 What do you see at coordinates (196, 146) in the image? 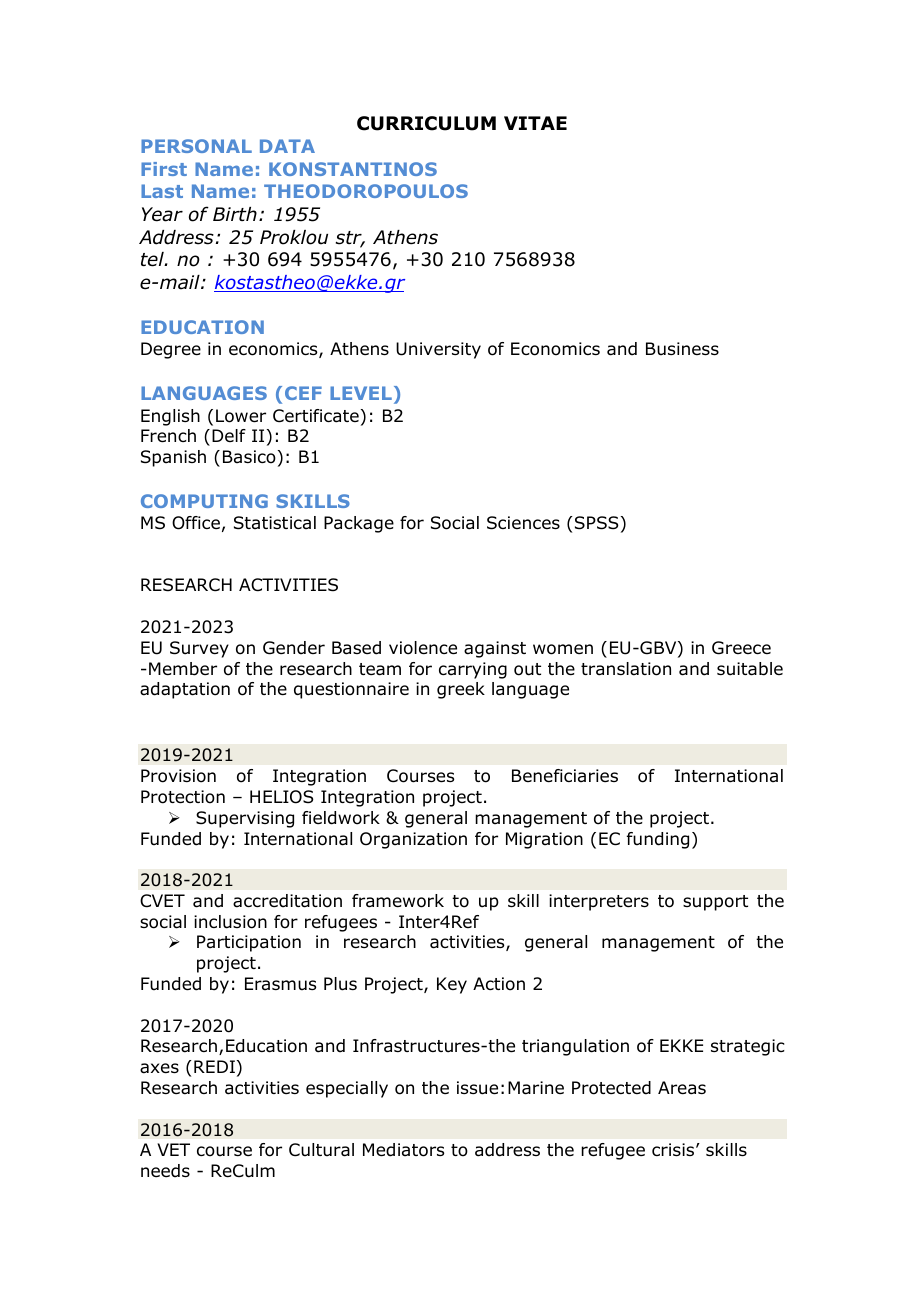
I see `PERSONAL` at bounding box center [196, 146].
